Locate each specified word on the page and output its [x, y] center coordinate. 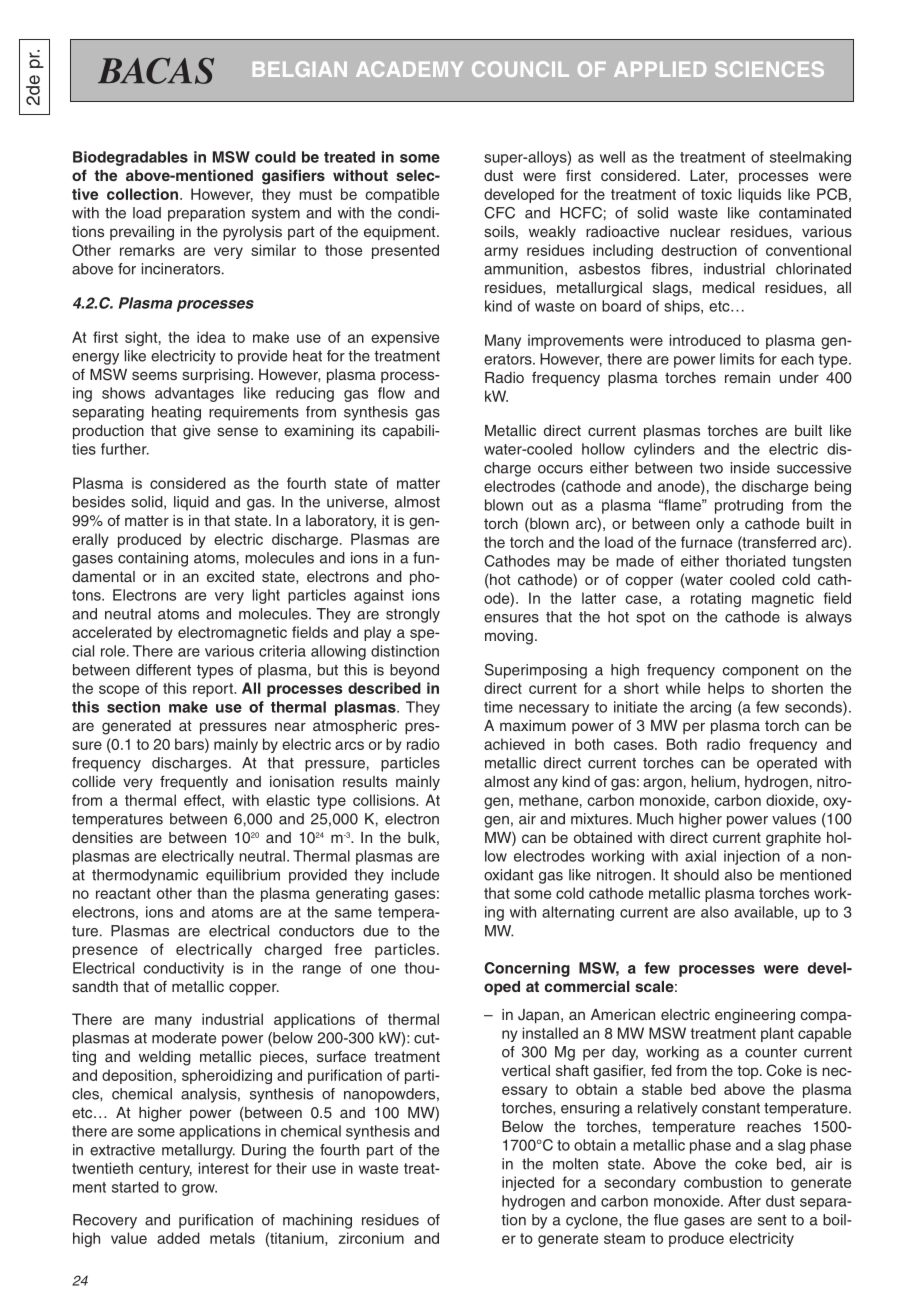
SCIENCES [769, 69]
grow [199, 1190]
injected [528, 1183]
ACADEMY [409, 69]
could [275, 157]
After [744, 1201]
